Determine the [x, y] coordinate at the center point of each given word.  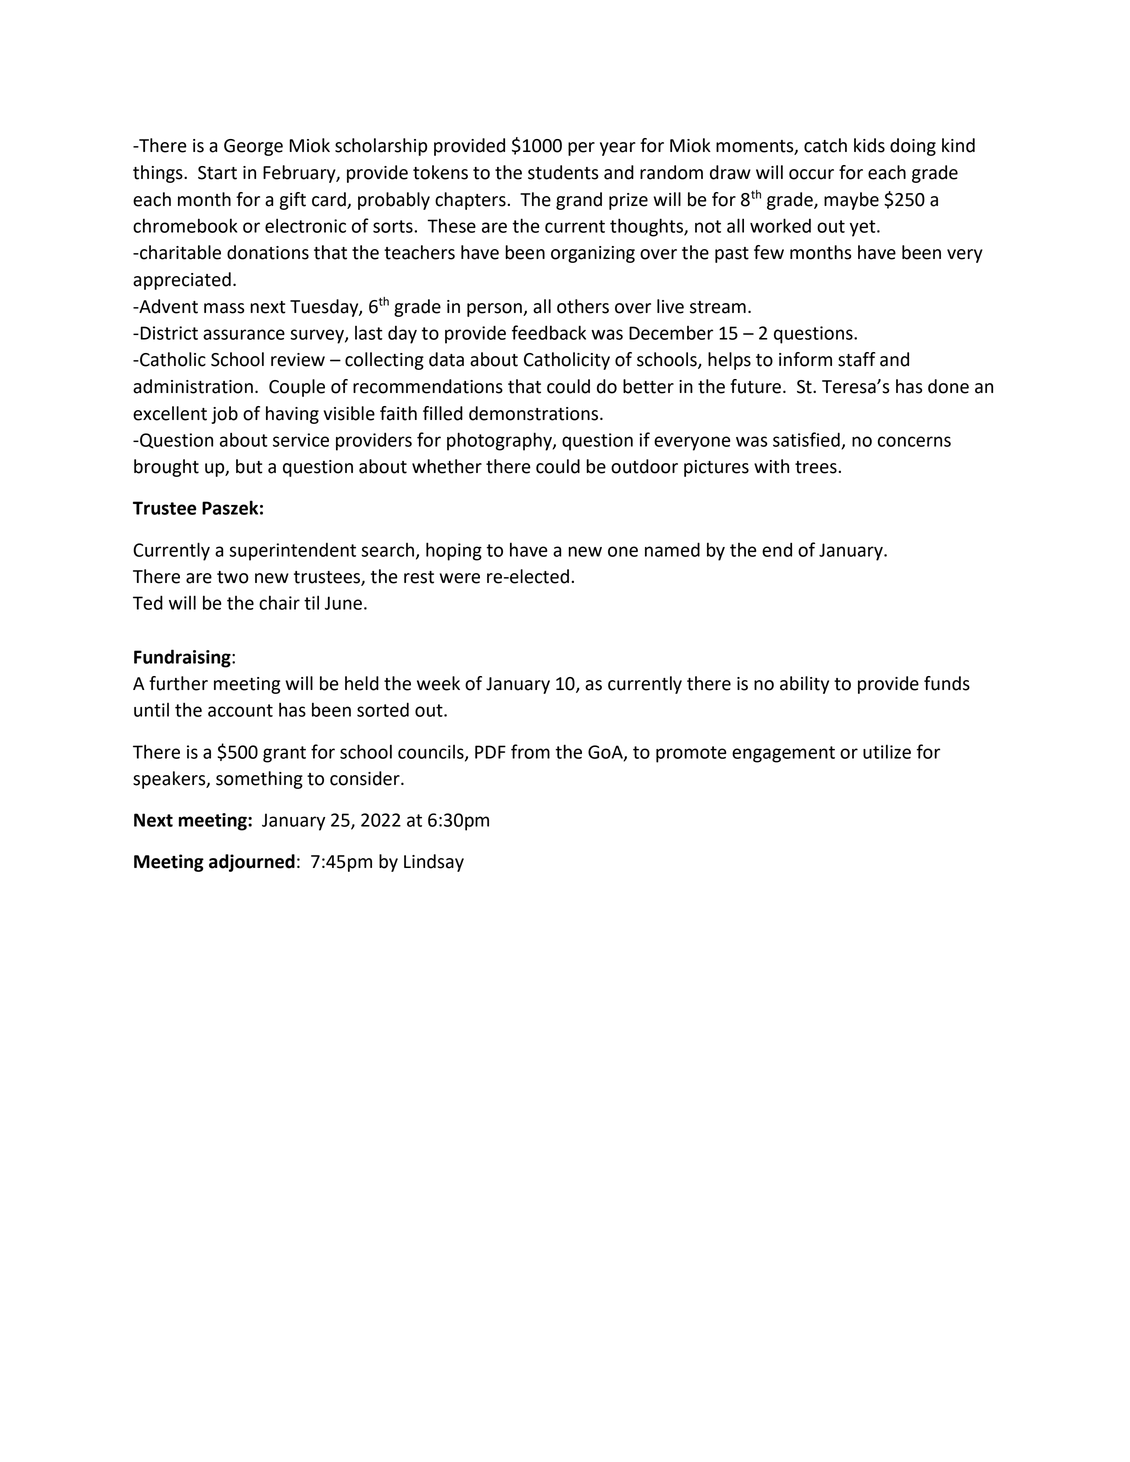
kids [869, 145]
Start [217, 173]
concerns [914, 441]
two [233, 577]
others [583, 306]
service [301, 440]
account [240, 710]
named [672, 549]
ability [804, 685]
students [563, 172]
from [530, 751]
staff [857, 359]
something [259, 780]
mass [224, 308]
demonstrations [535, 413]
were [459, 578]
